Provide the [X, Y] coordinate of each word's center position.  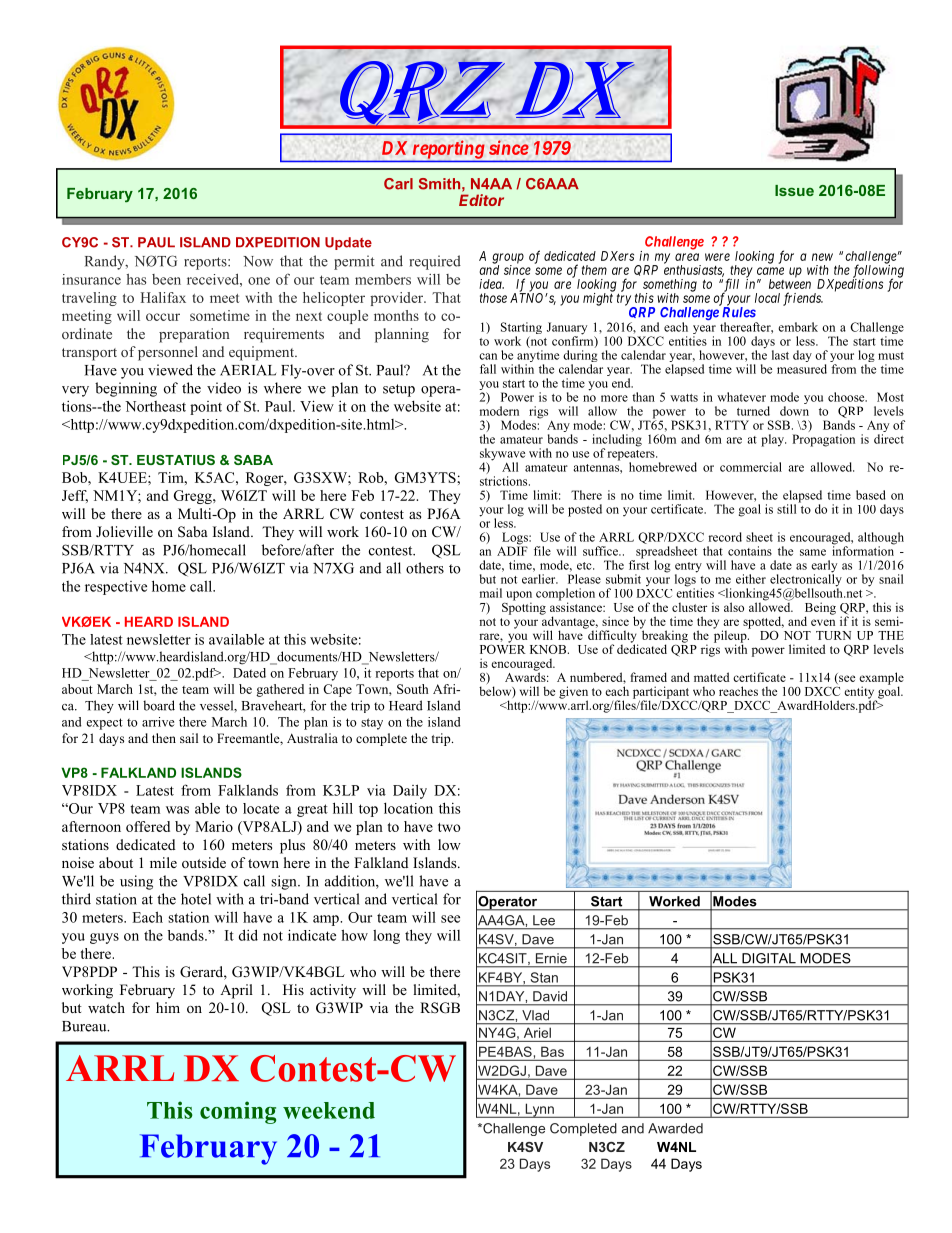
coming [238, 1112]
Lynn [539, 1110]
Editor [481, 200]
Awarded [675, 1128]
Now [258, 261]
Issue [794, 190]
